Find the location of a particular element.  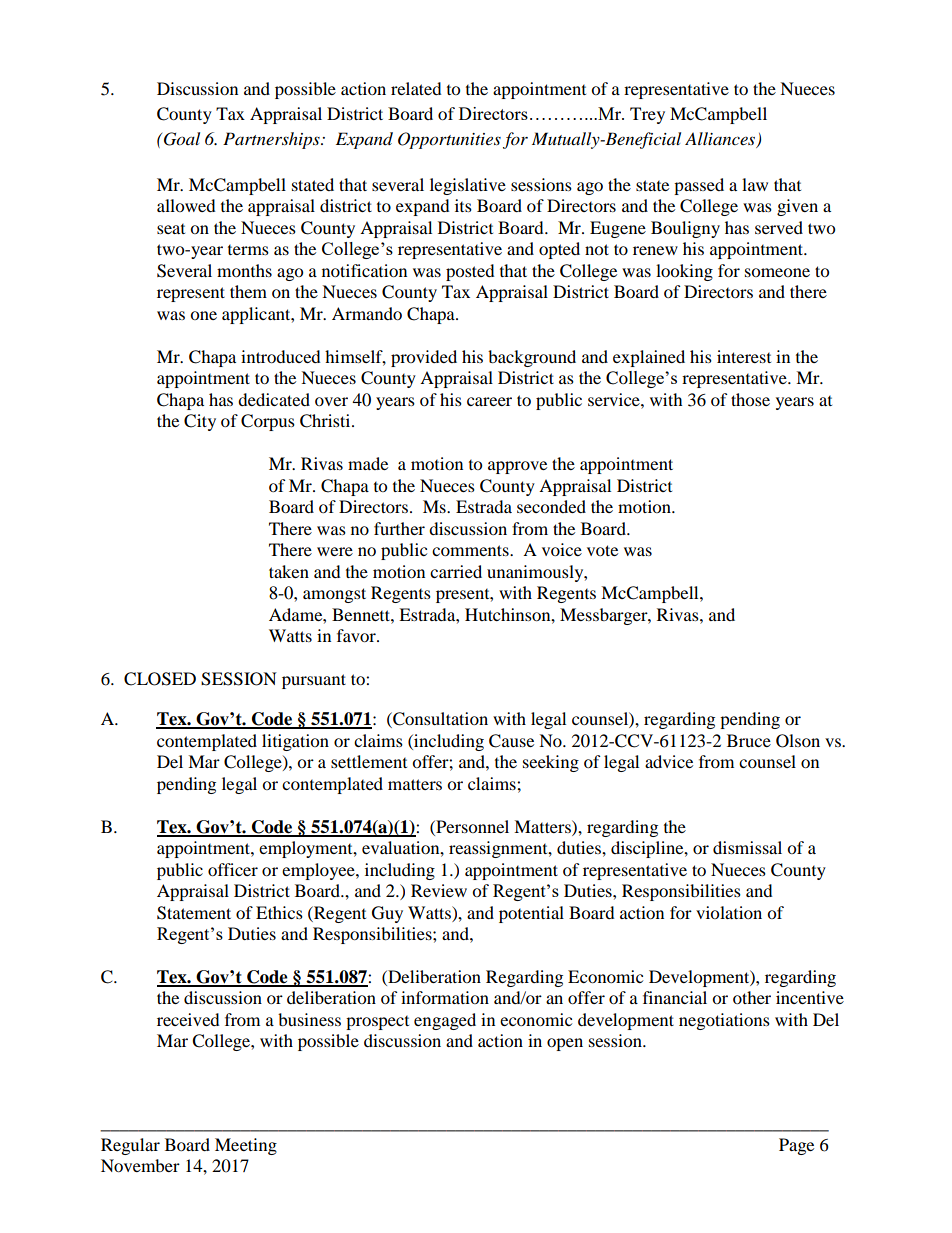

Meeting is located at coordinates (246, 1146).
